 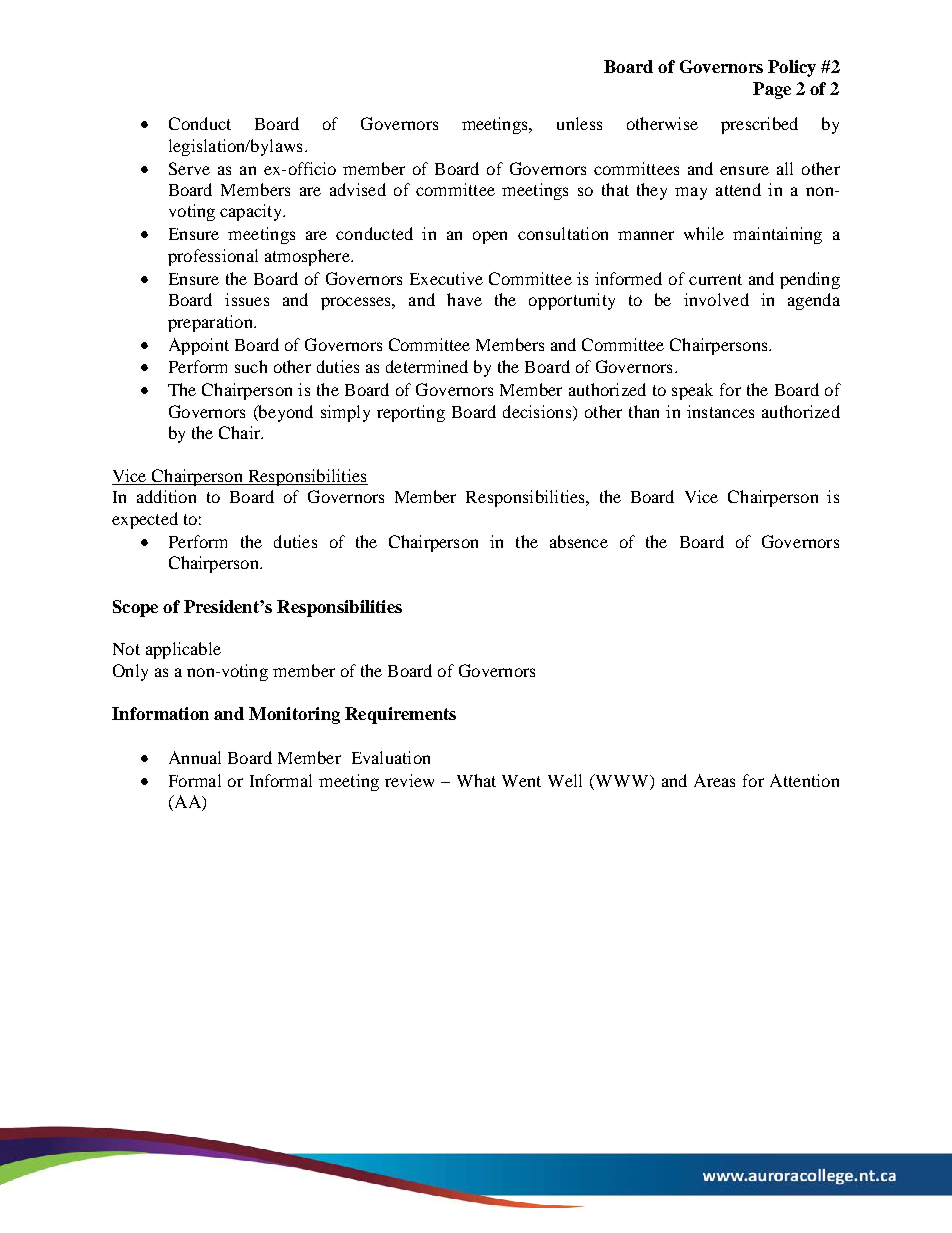 I want to click on have, so click(x=464, y=299).
